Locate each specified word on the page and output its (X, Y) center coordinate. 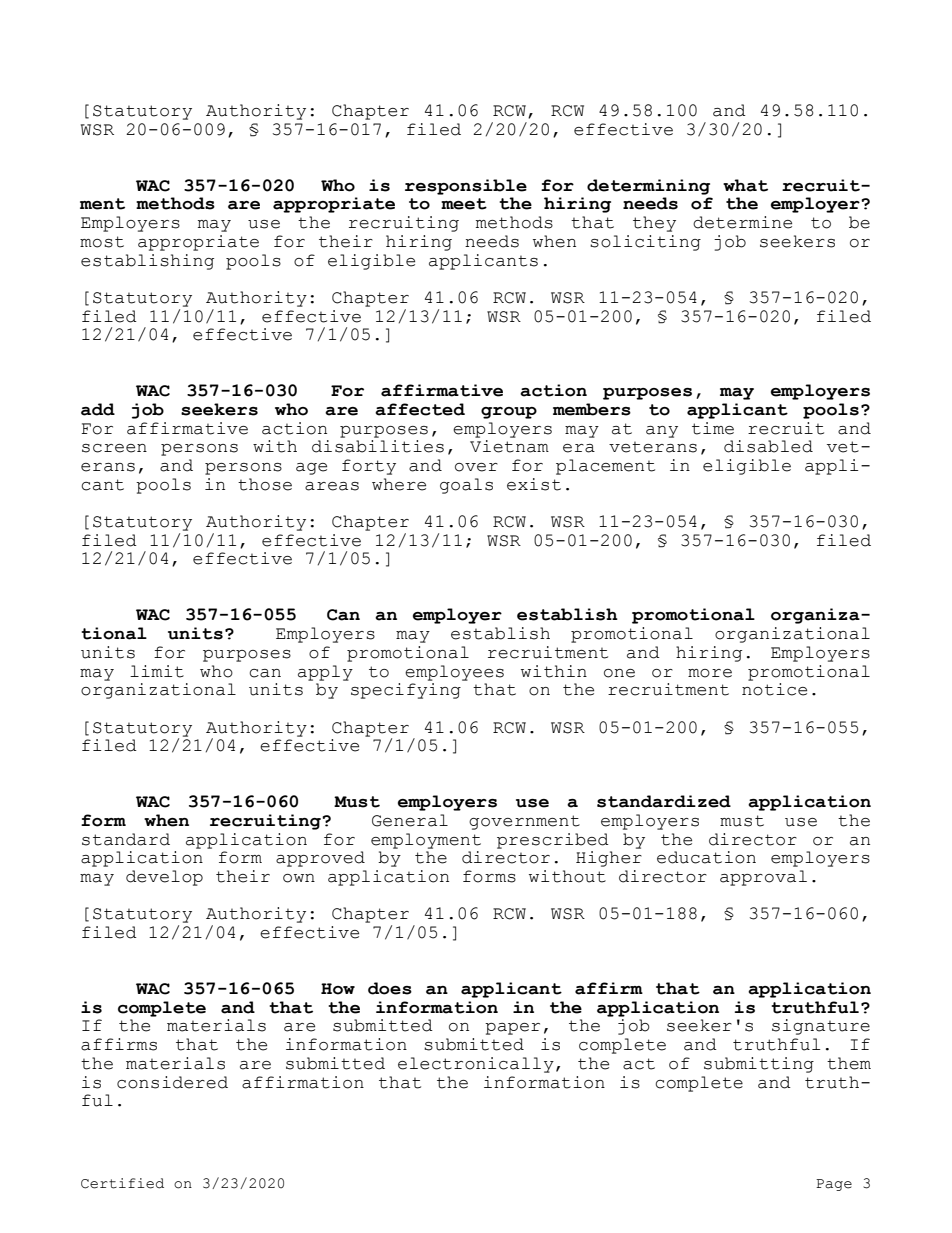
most (102, 242)
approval (763, 878)
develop (164, 878)
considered (172, 1082)
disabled (768, 446)
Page (834, 1185)
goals (466, 486)
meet (464, 204)
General (410, 820)
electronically (476, 1065)
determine (742, 222)
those (265, 484)
